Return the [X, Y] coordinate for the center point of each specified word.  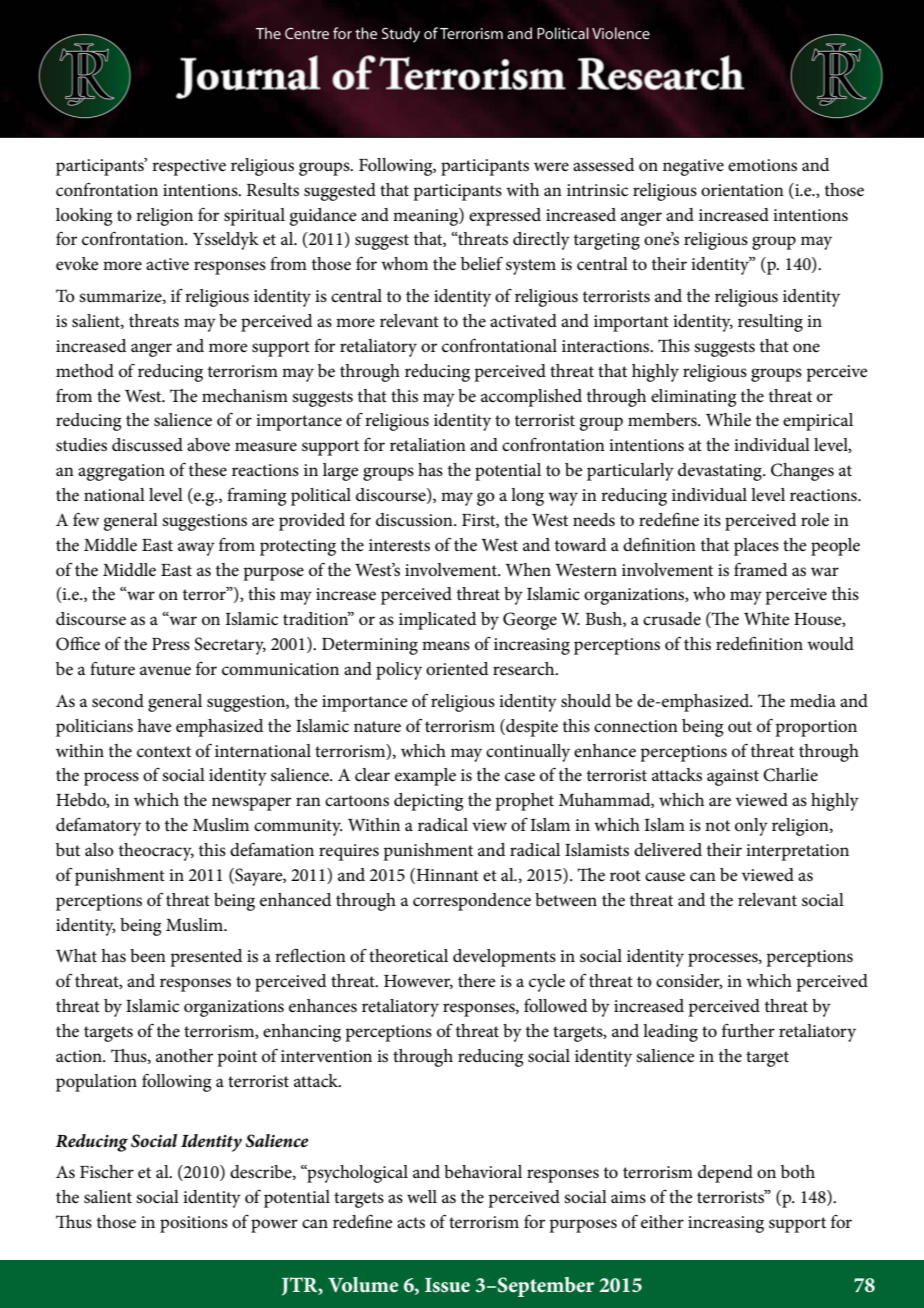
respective [189, 167]
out [740, 726]
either [662, 1222]
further [748, 1030]
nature [377, 727]
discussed [147, 445]
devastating [721, 472]
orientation [742, 190]
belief [482, 263]
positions [194, 1224]
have [154, 725]
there [477, 981]
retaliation [428, 444]
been [148, 955]
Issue [447, 1285]
